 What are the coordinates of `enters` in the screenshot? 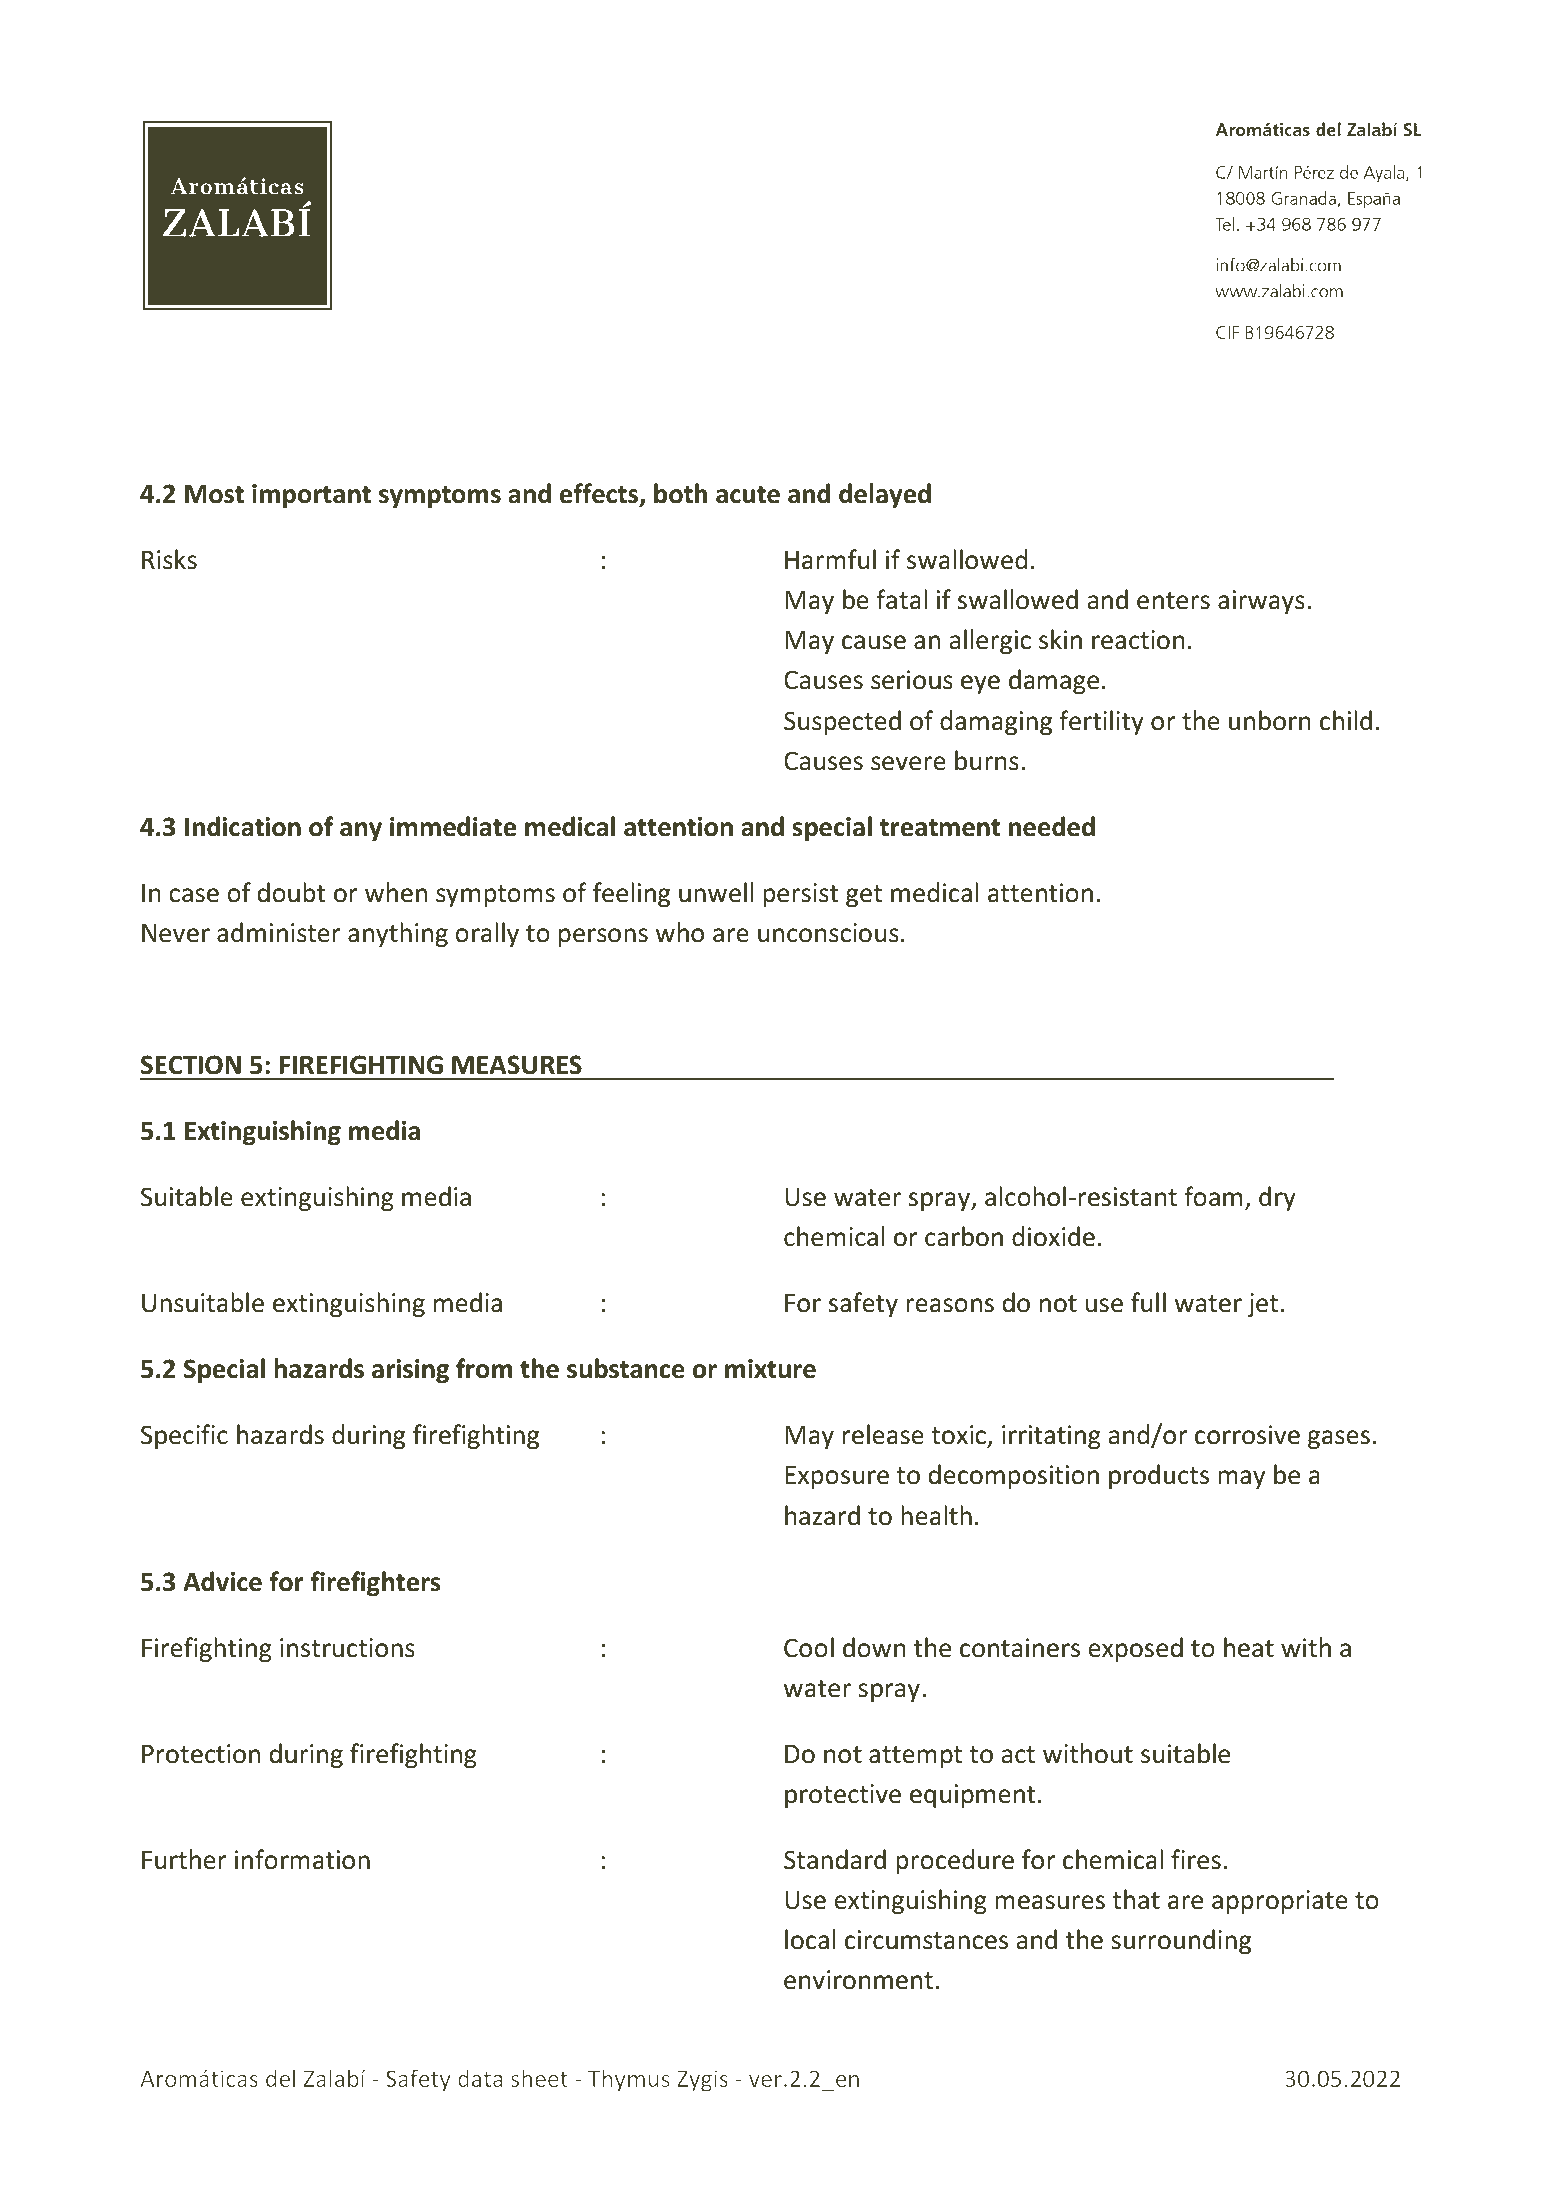 It's located at (1173, 601).
